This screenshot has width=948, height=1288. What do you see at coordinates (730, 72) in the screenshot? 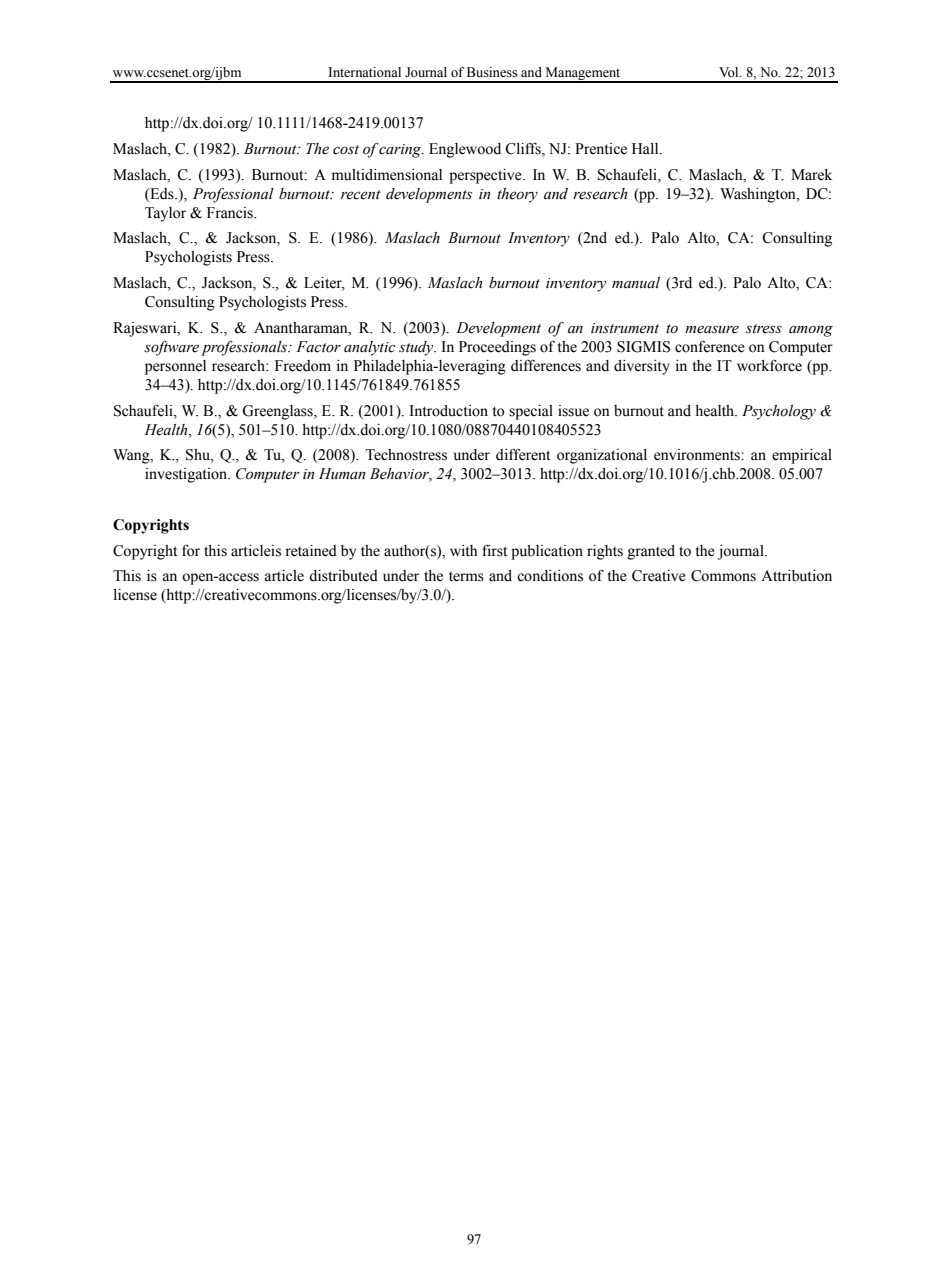
I see `Vol` at bounding box center [730, 72].
